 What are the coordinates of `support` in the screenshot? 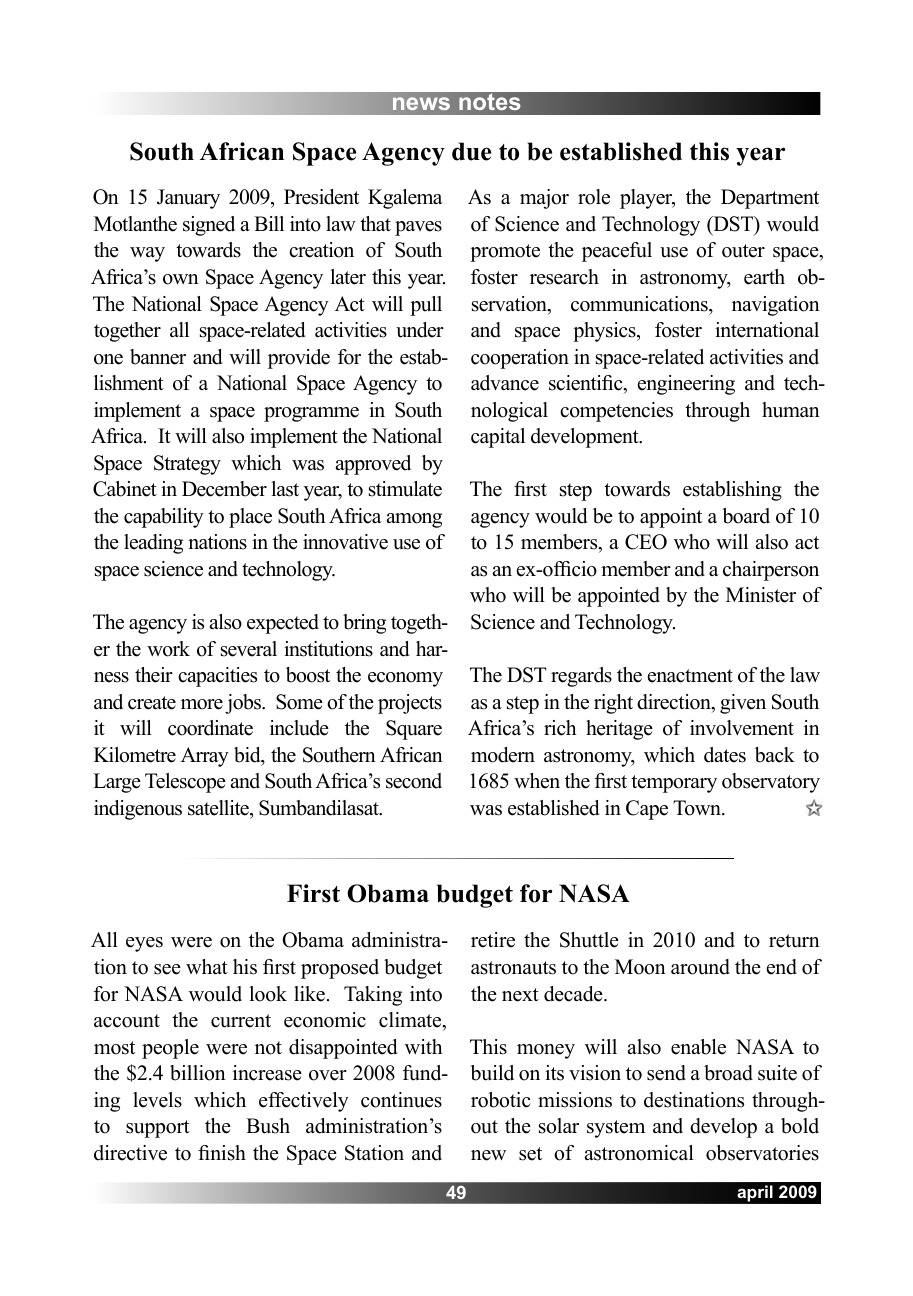 It's located at (158, 1129).
